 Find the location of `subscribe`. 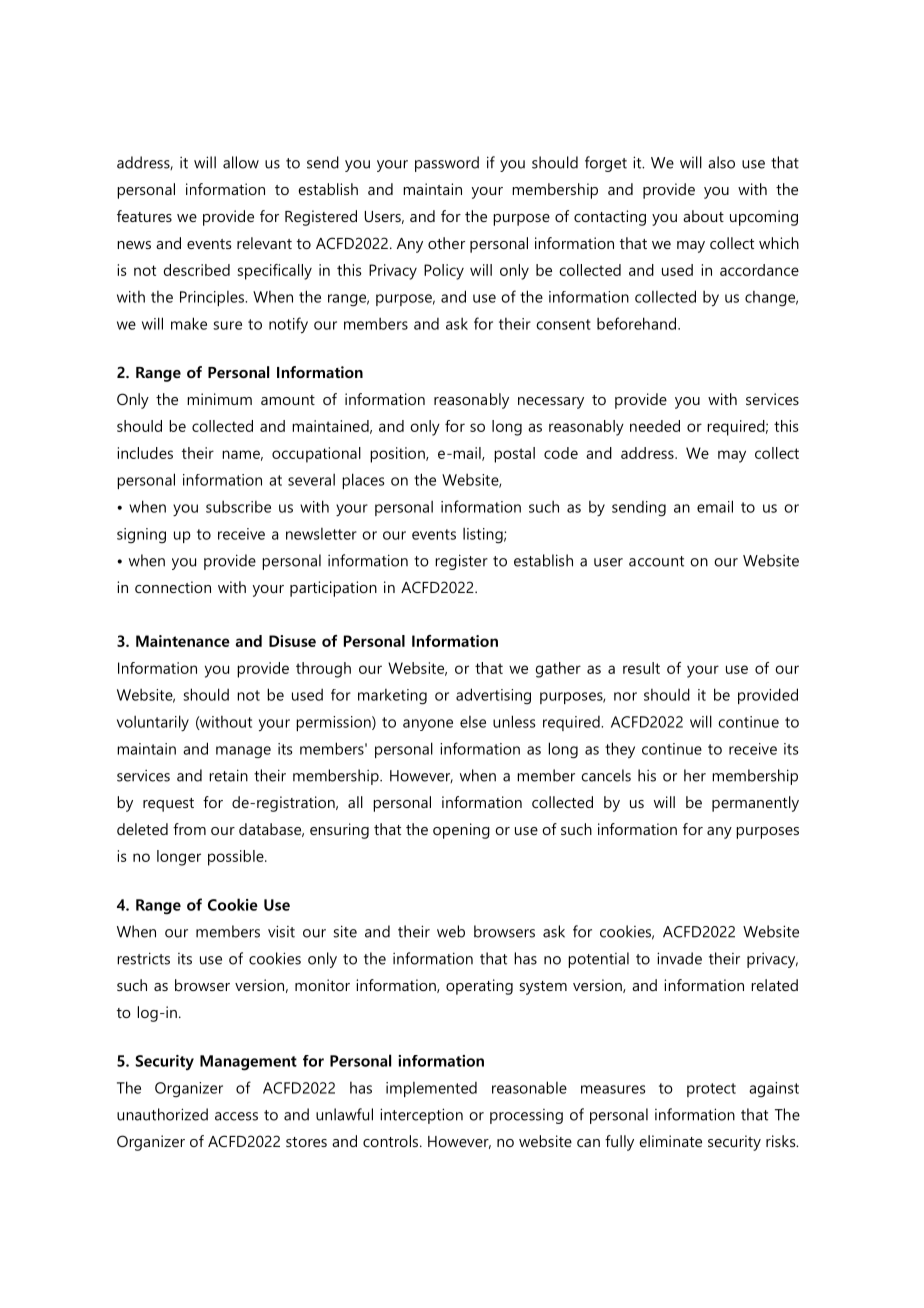

subscribe is located at coordinates (238, 507).
